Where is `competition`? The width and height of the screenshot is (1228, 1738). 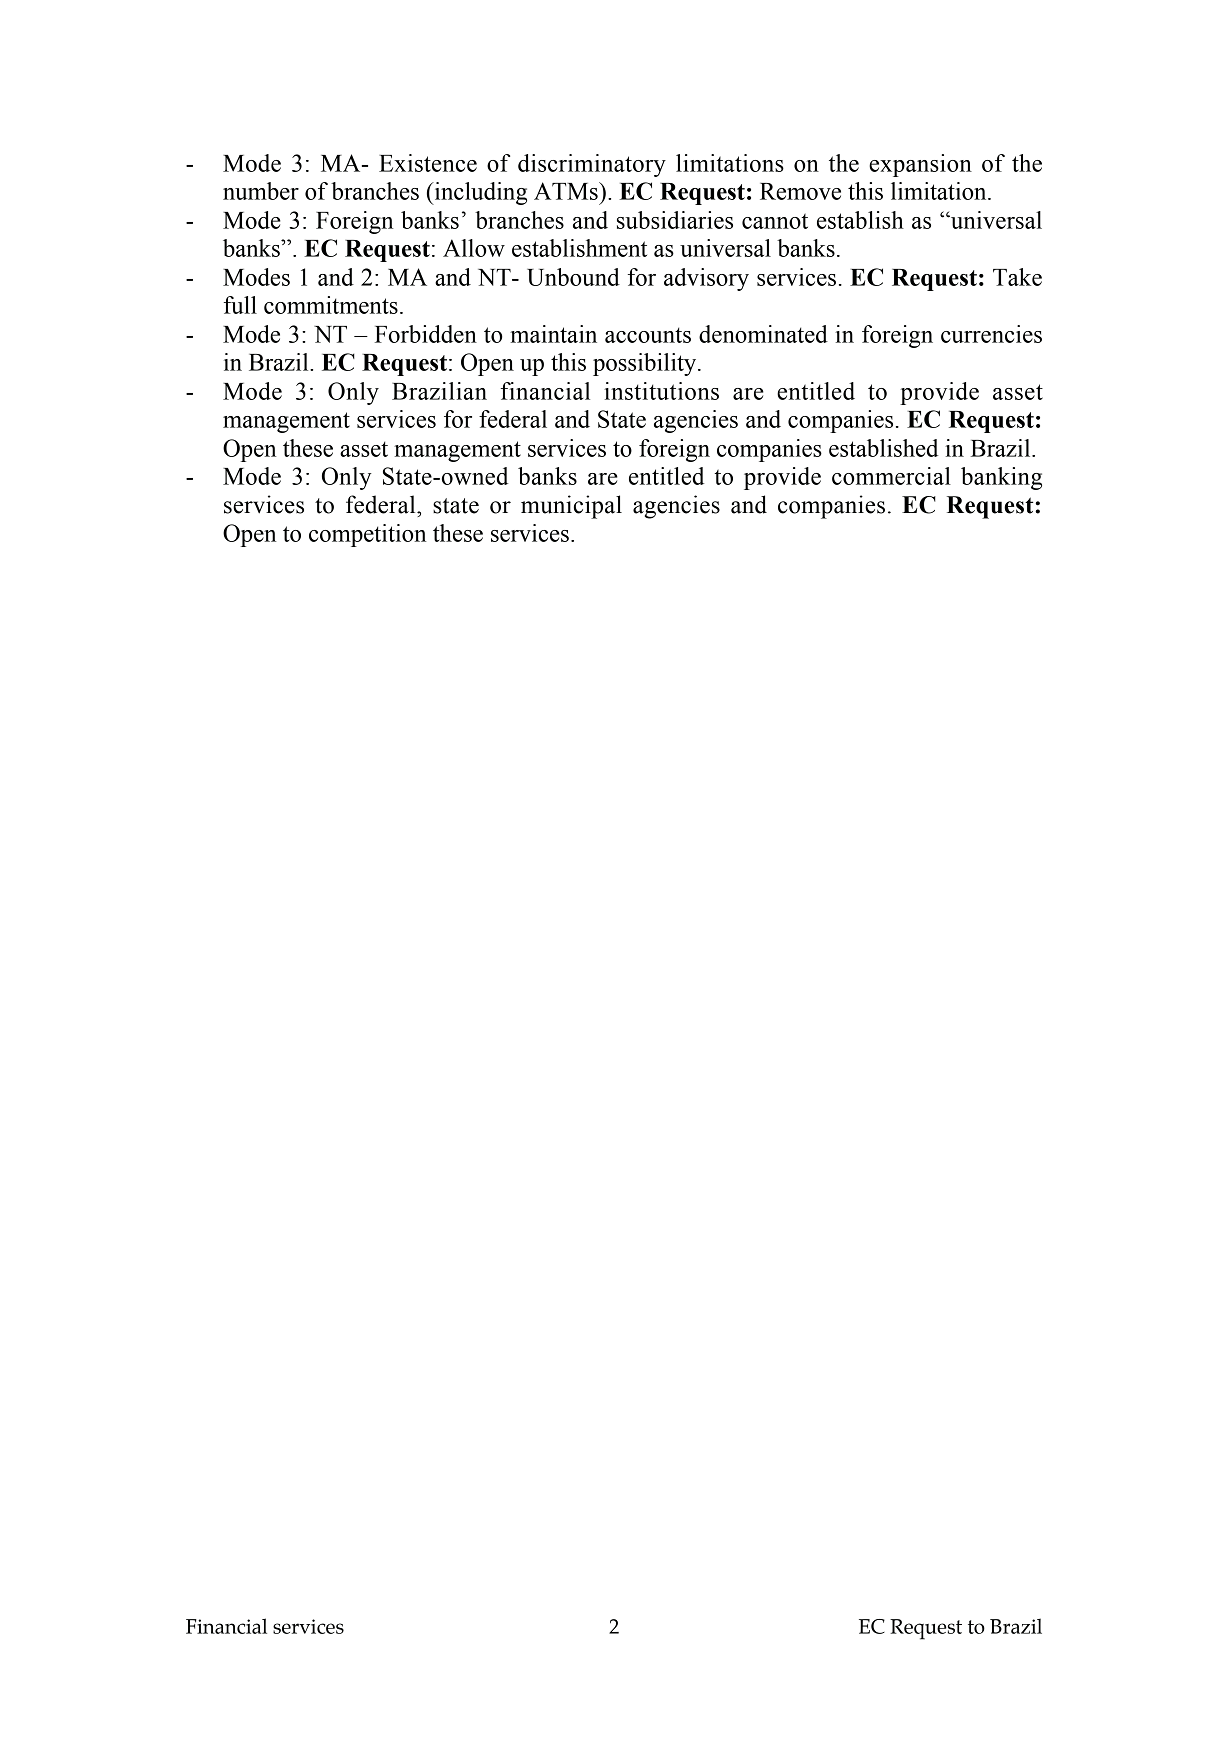
competition is located at coordinates (367, 535).
